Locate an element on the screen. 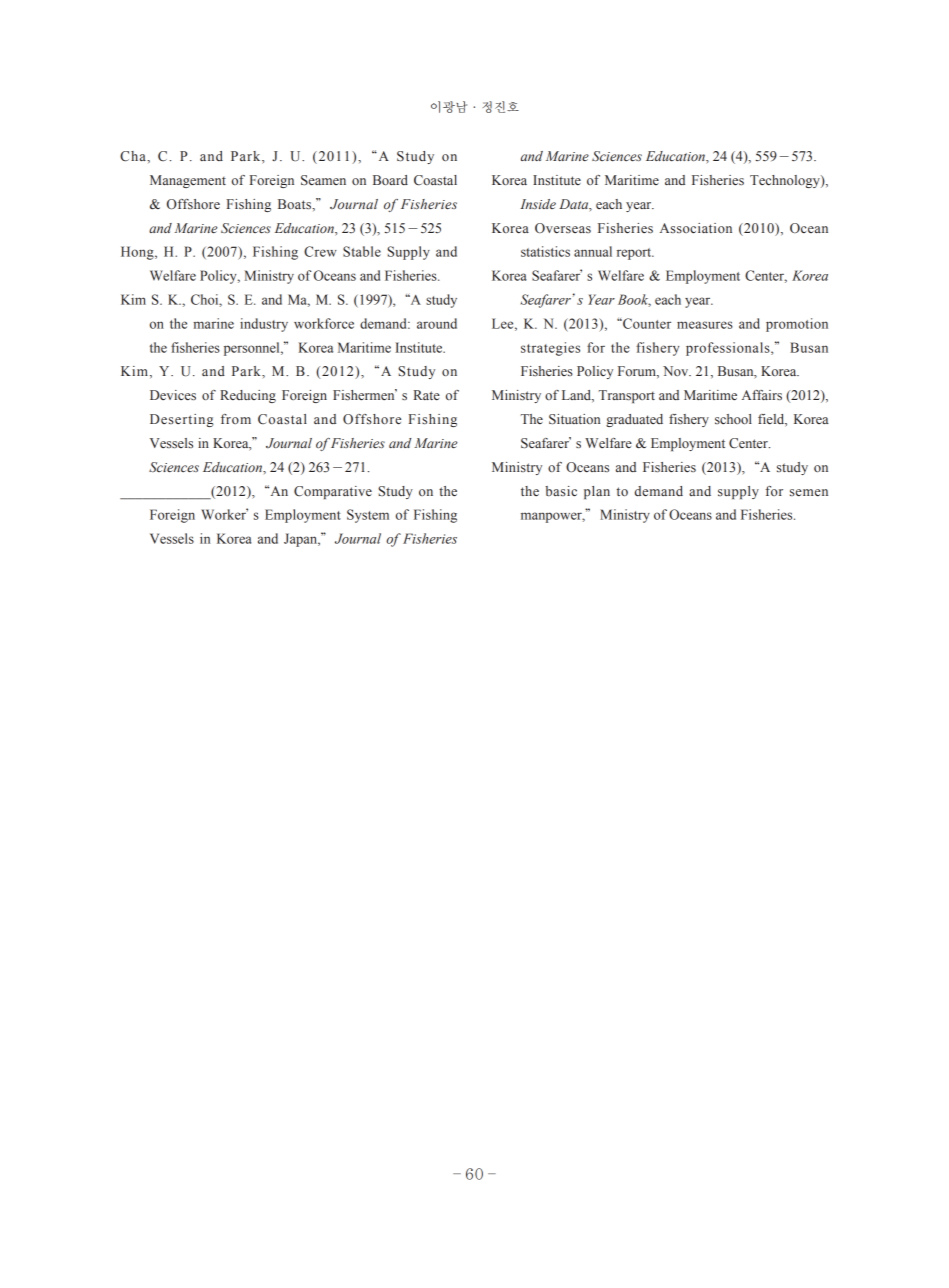  Management is located at coordinates (188, 181).
